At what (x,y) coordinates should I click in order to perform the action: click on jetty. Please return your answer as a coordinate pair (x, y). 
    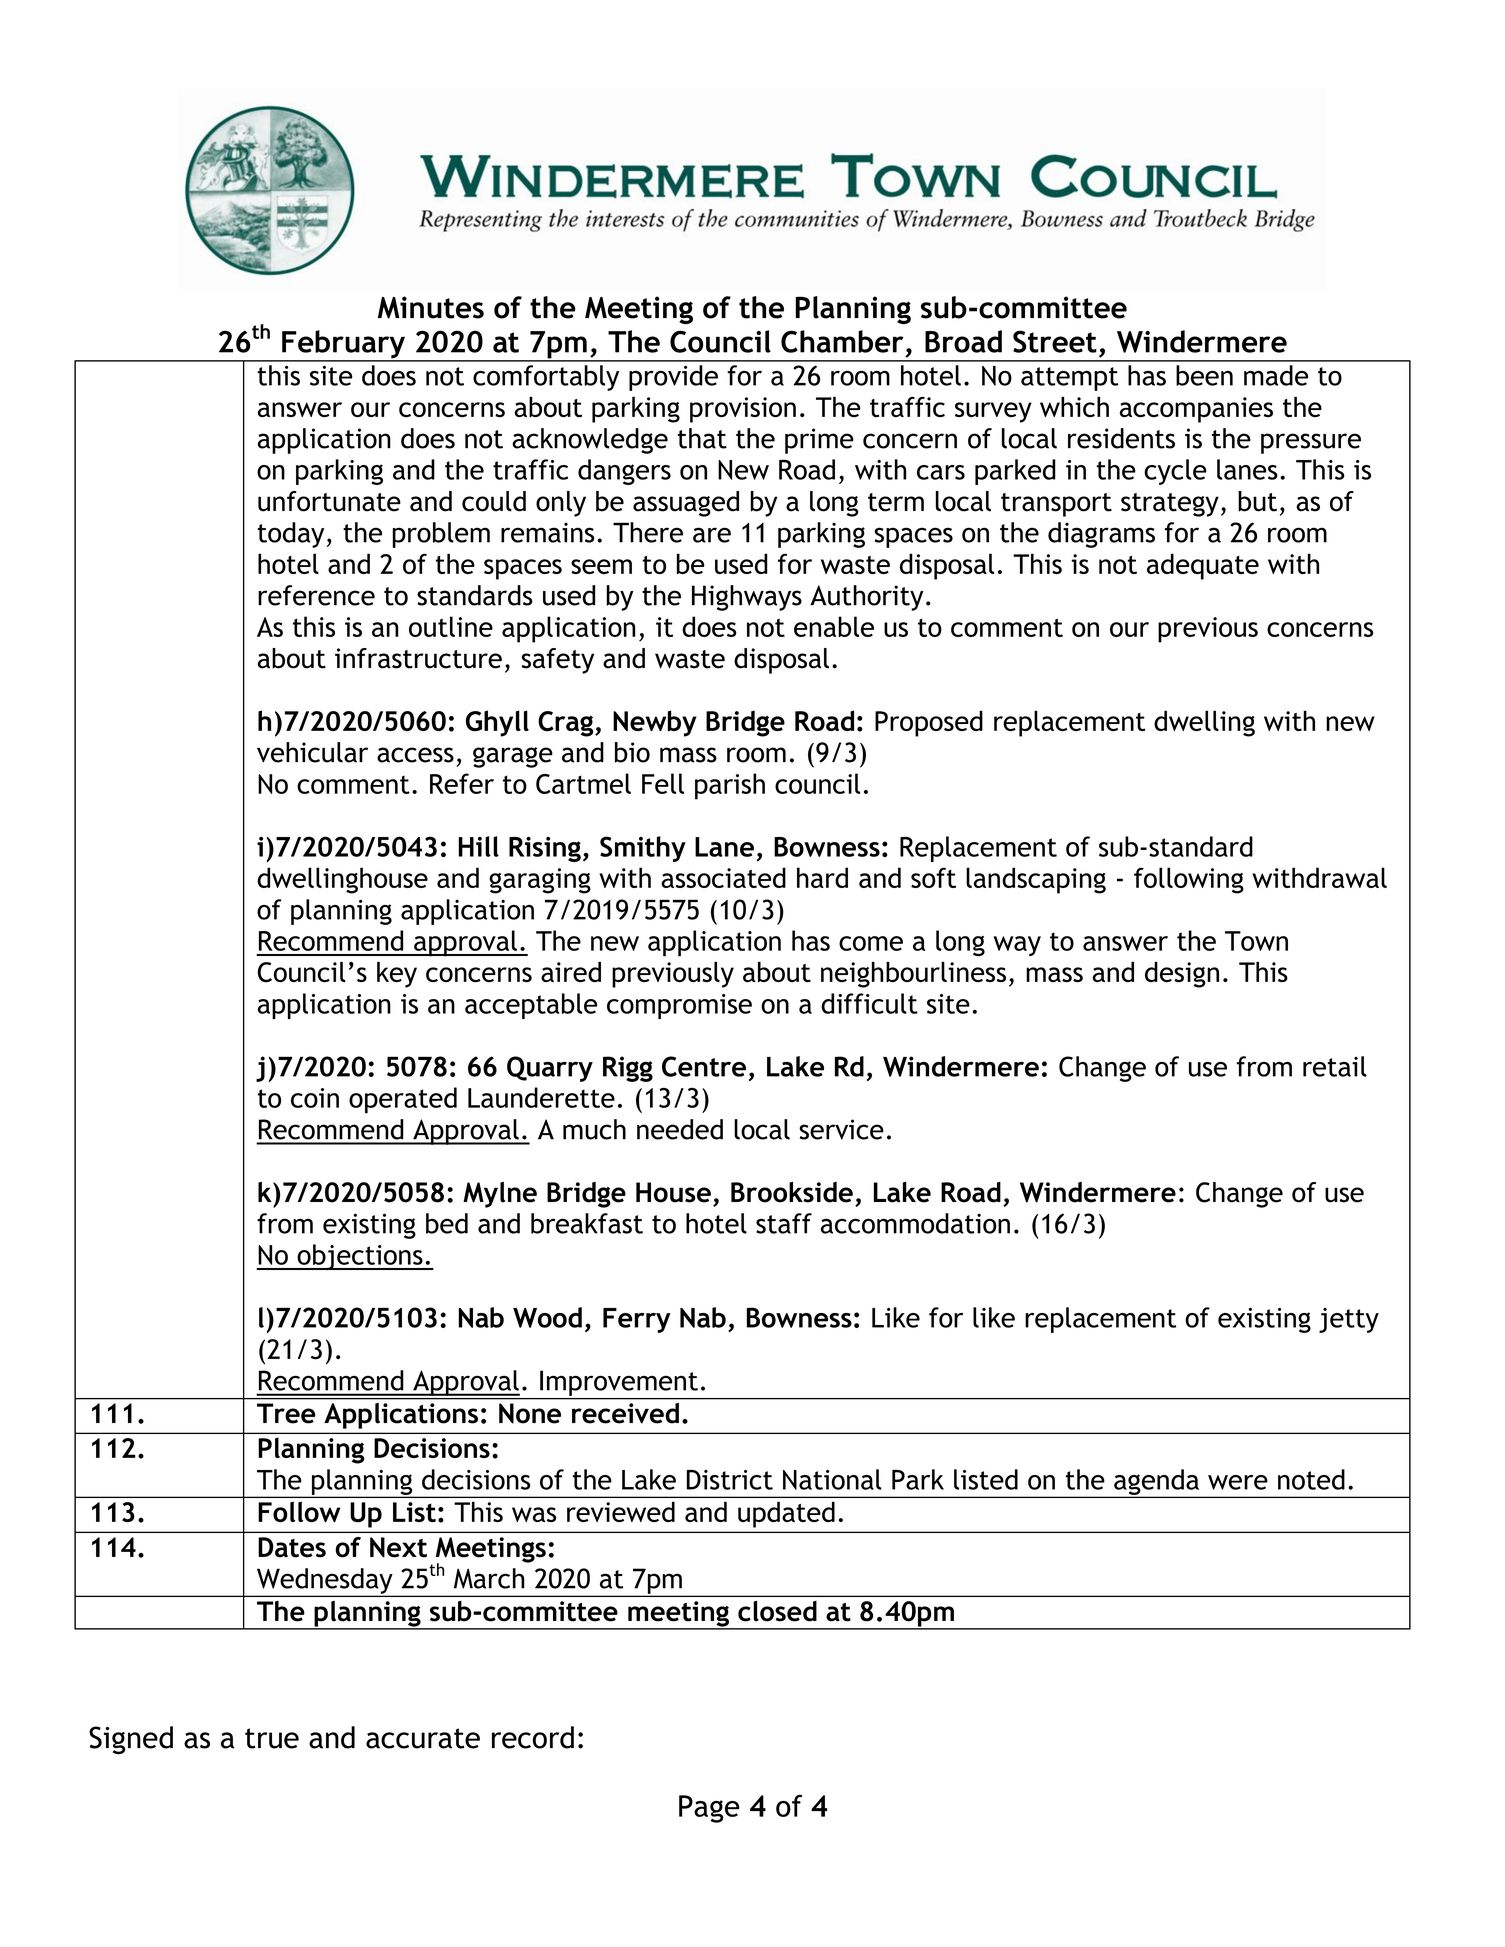
    Looking at the image, I should click on (1349, 1320).
